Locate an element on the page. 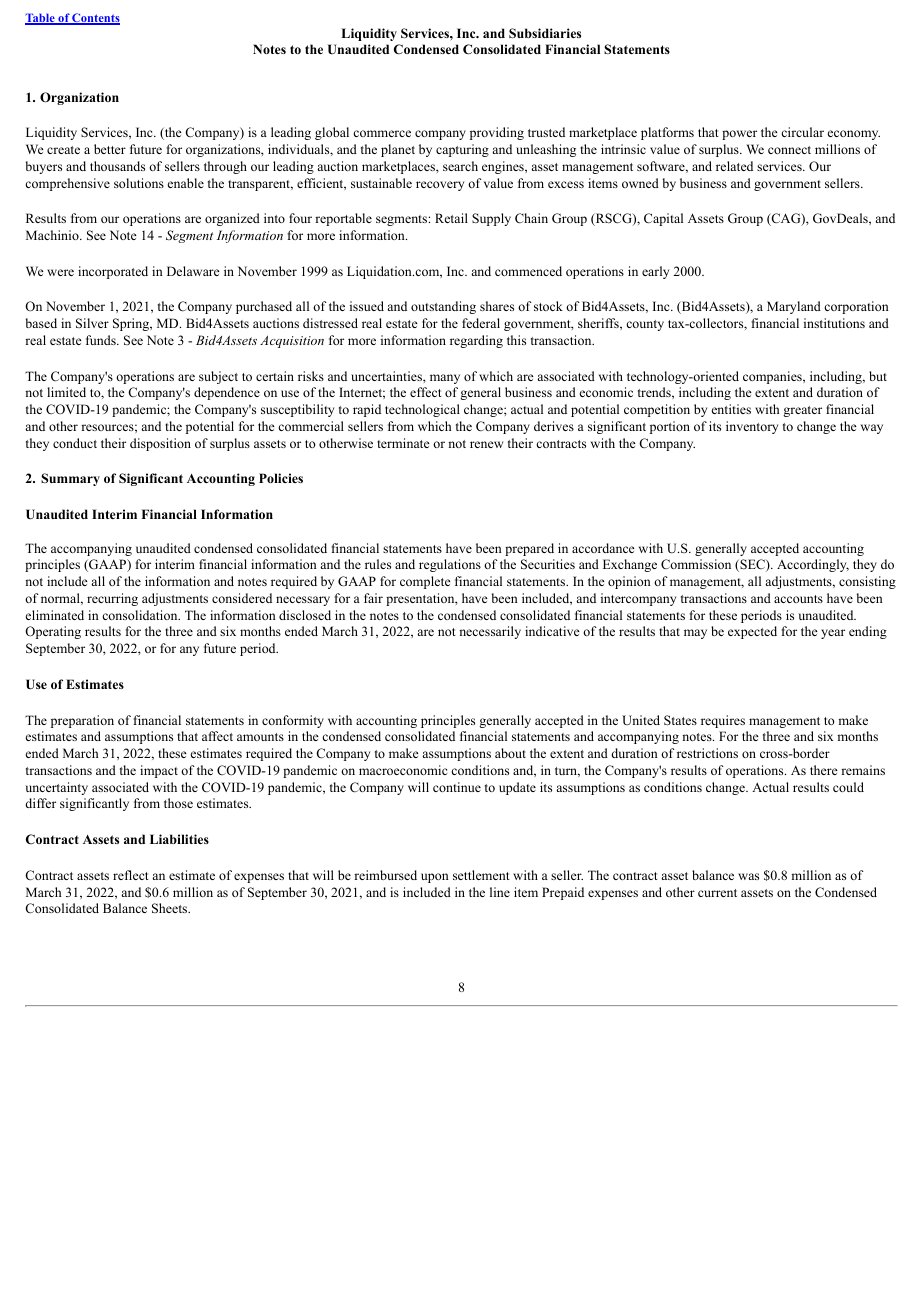 The height and width of the document is (1308, 924). renew is located at coordinates (486, 444).
